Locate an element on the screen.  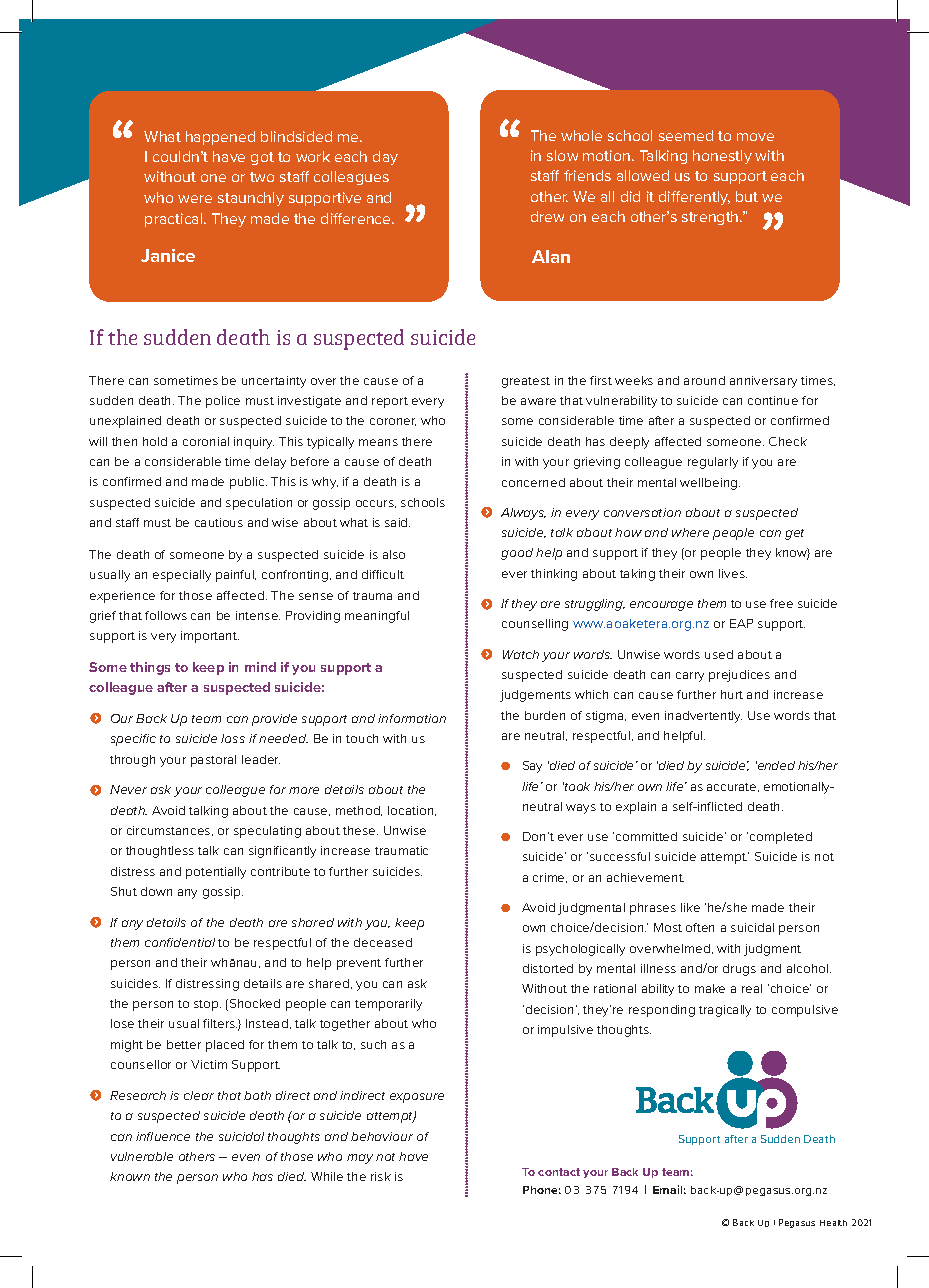
things is located at coordinates (150, 668).
